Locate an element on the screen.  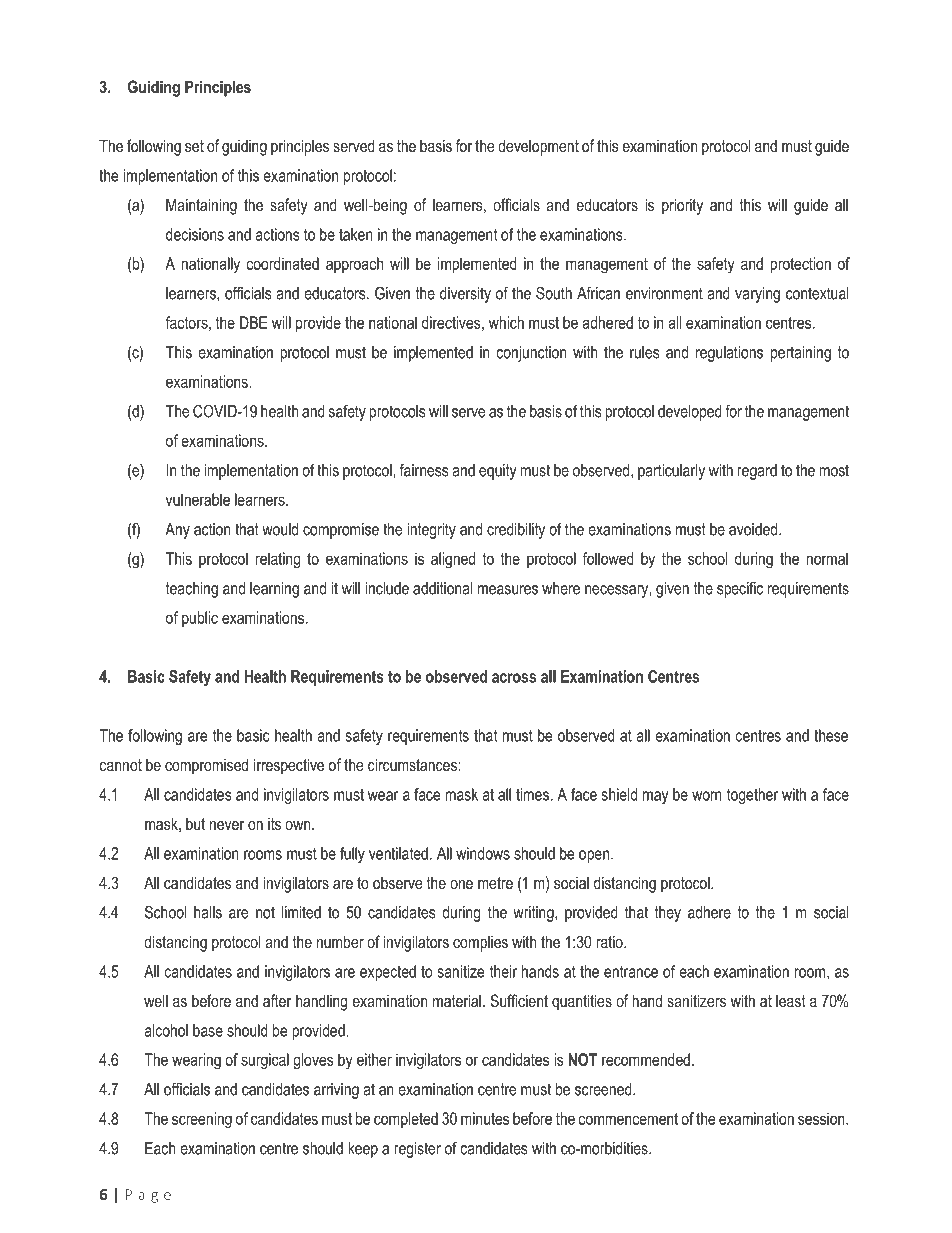
Maintaining is located at coordinates (201, 206).
